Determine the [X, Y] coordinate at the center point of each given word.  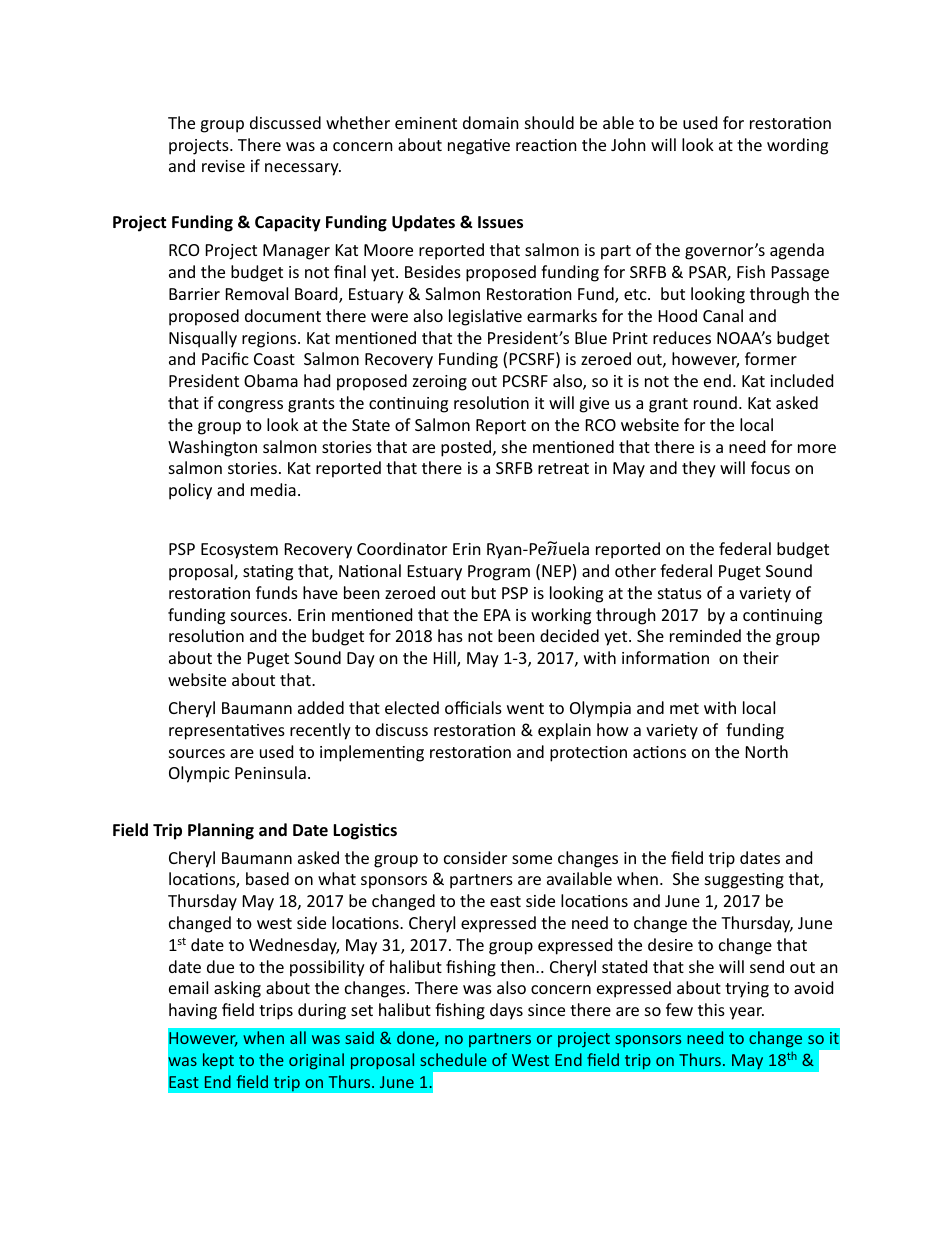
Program [499, 573]
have [320, 592]
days [506, 1011]
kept [218, 1061]
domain [491, 122]
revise [223, 166]
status [680, 593]
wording [797, 146]
